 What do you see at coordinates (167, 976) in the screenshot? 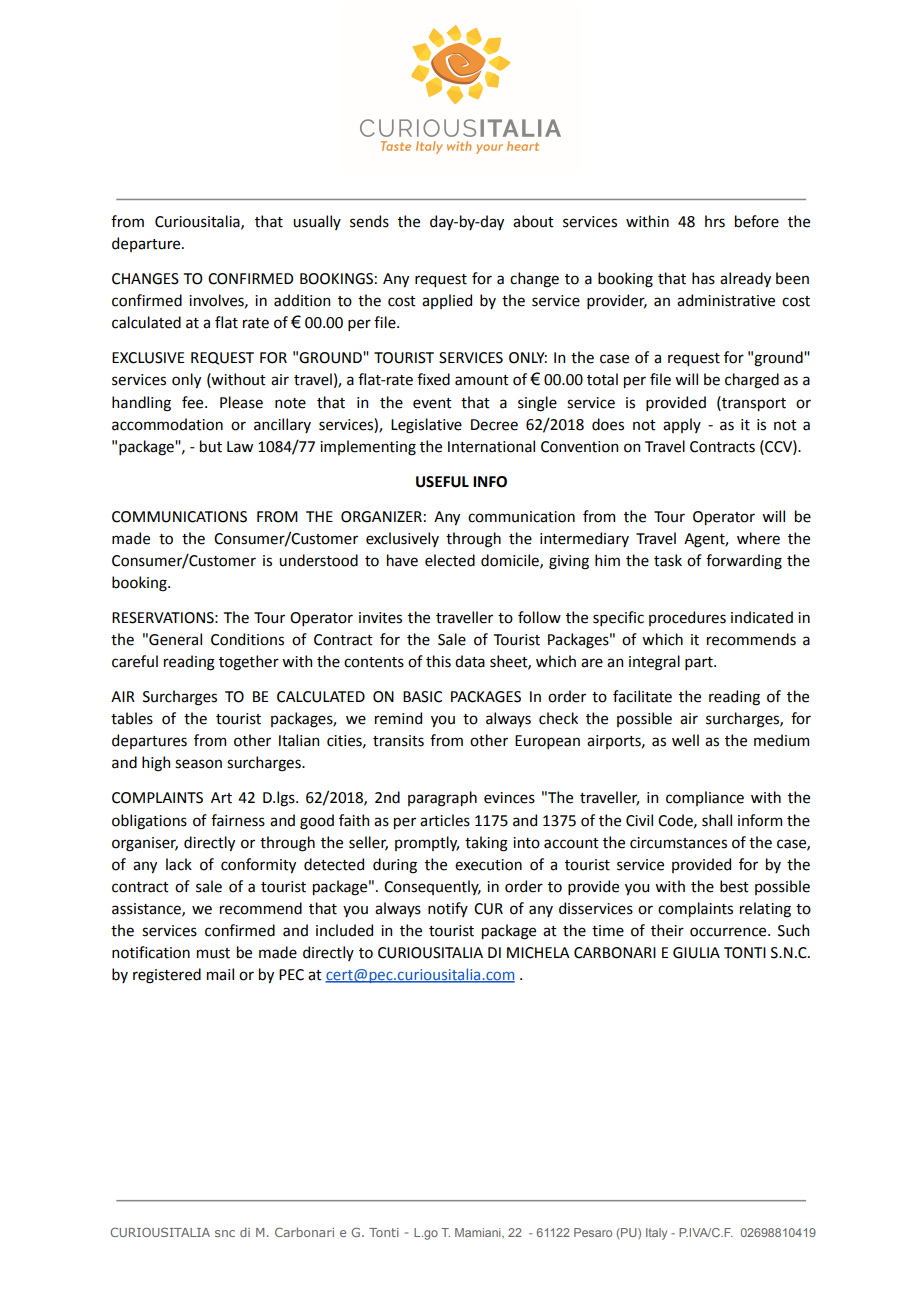
I see `registered` at bounding box center [167, 976].
